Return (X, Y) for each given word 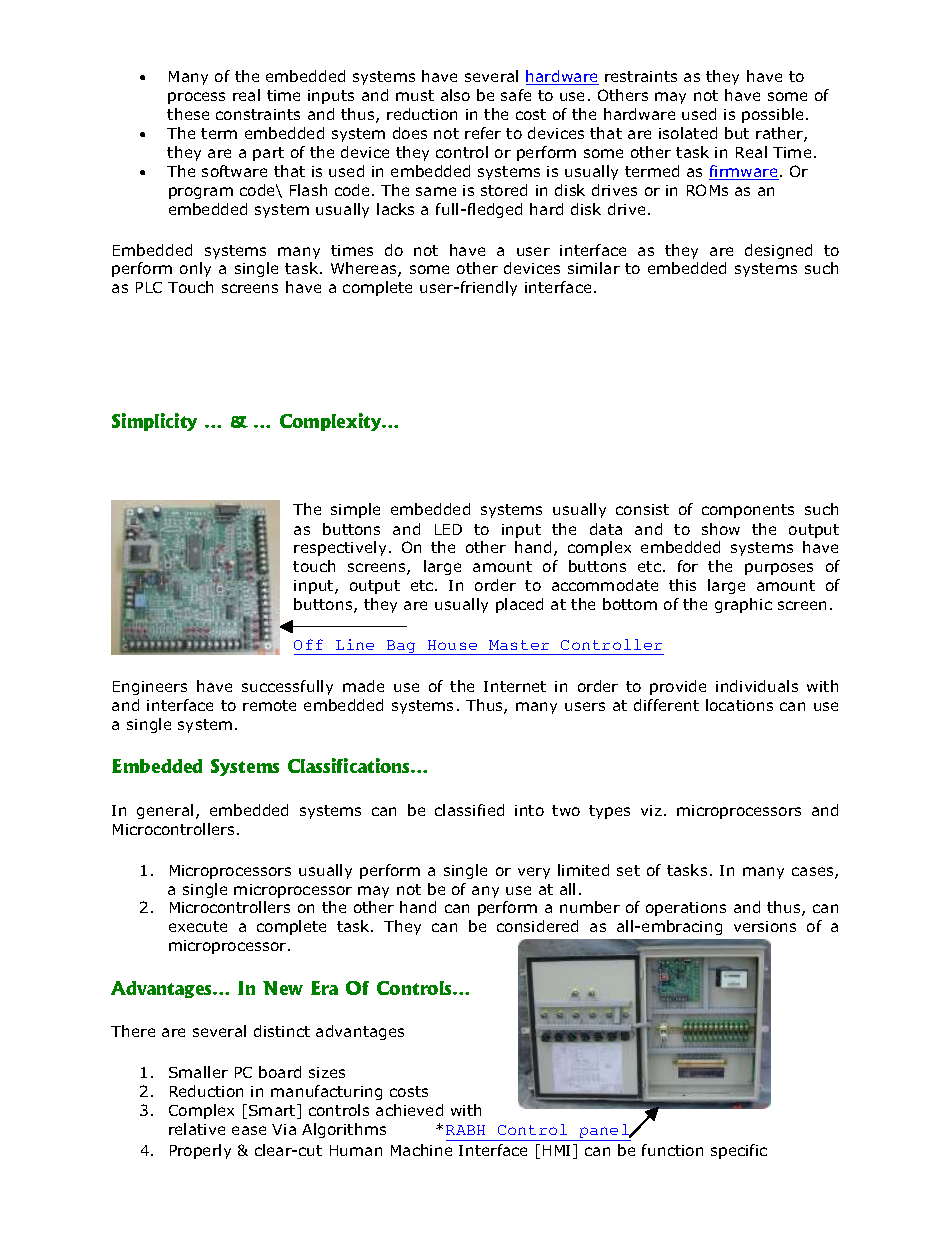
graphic (743, 605)
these (188, 114)
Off (308, 644)
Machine (421, 1150)
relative (197, 1129)
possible (774, 115)
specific (739, 1151)
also (455, 95)
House (452, 645)
